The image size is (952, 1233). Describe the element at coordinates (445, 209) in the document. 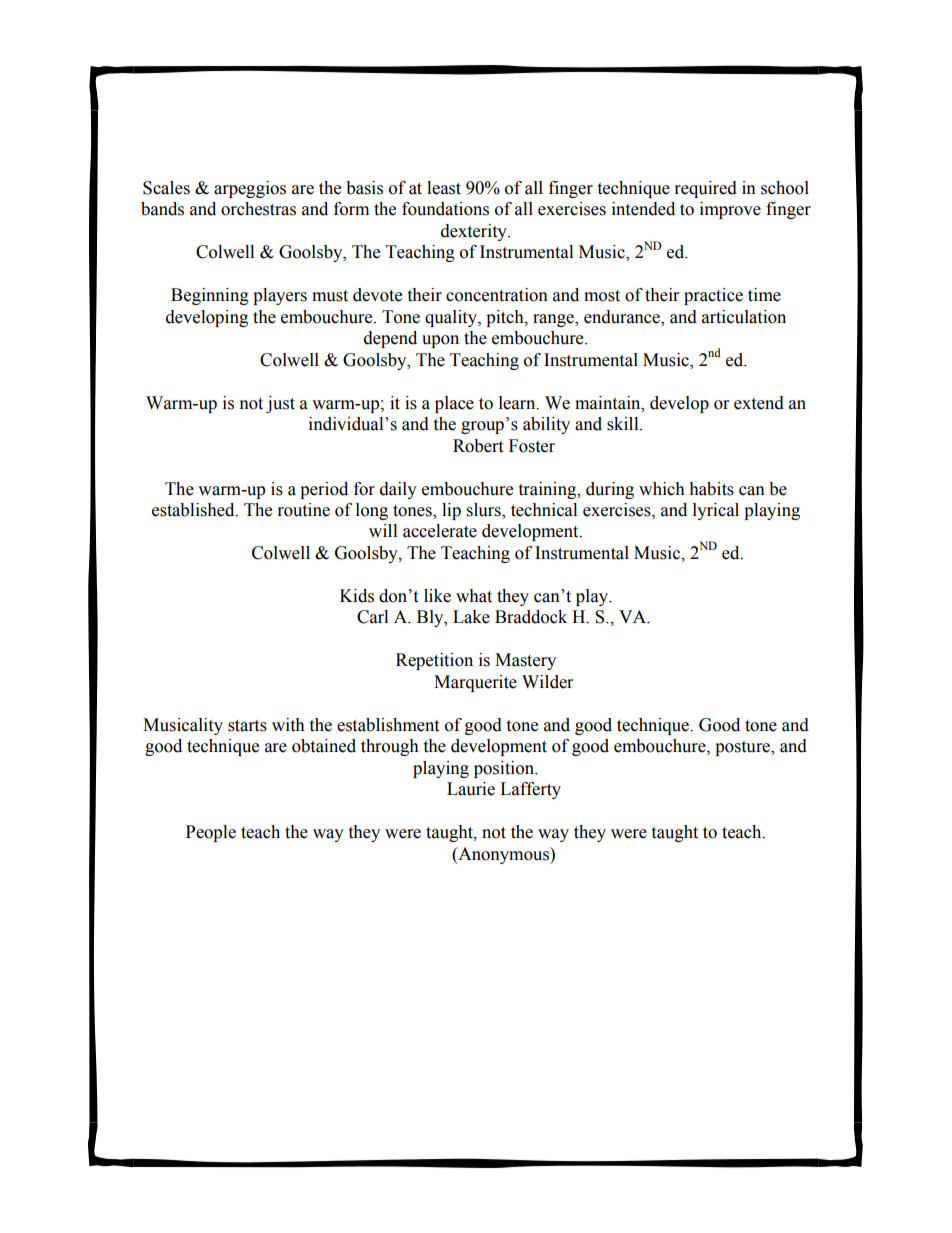

I see `foundations` at that location.
